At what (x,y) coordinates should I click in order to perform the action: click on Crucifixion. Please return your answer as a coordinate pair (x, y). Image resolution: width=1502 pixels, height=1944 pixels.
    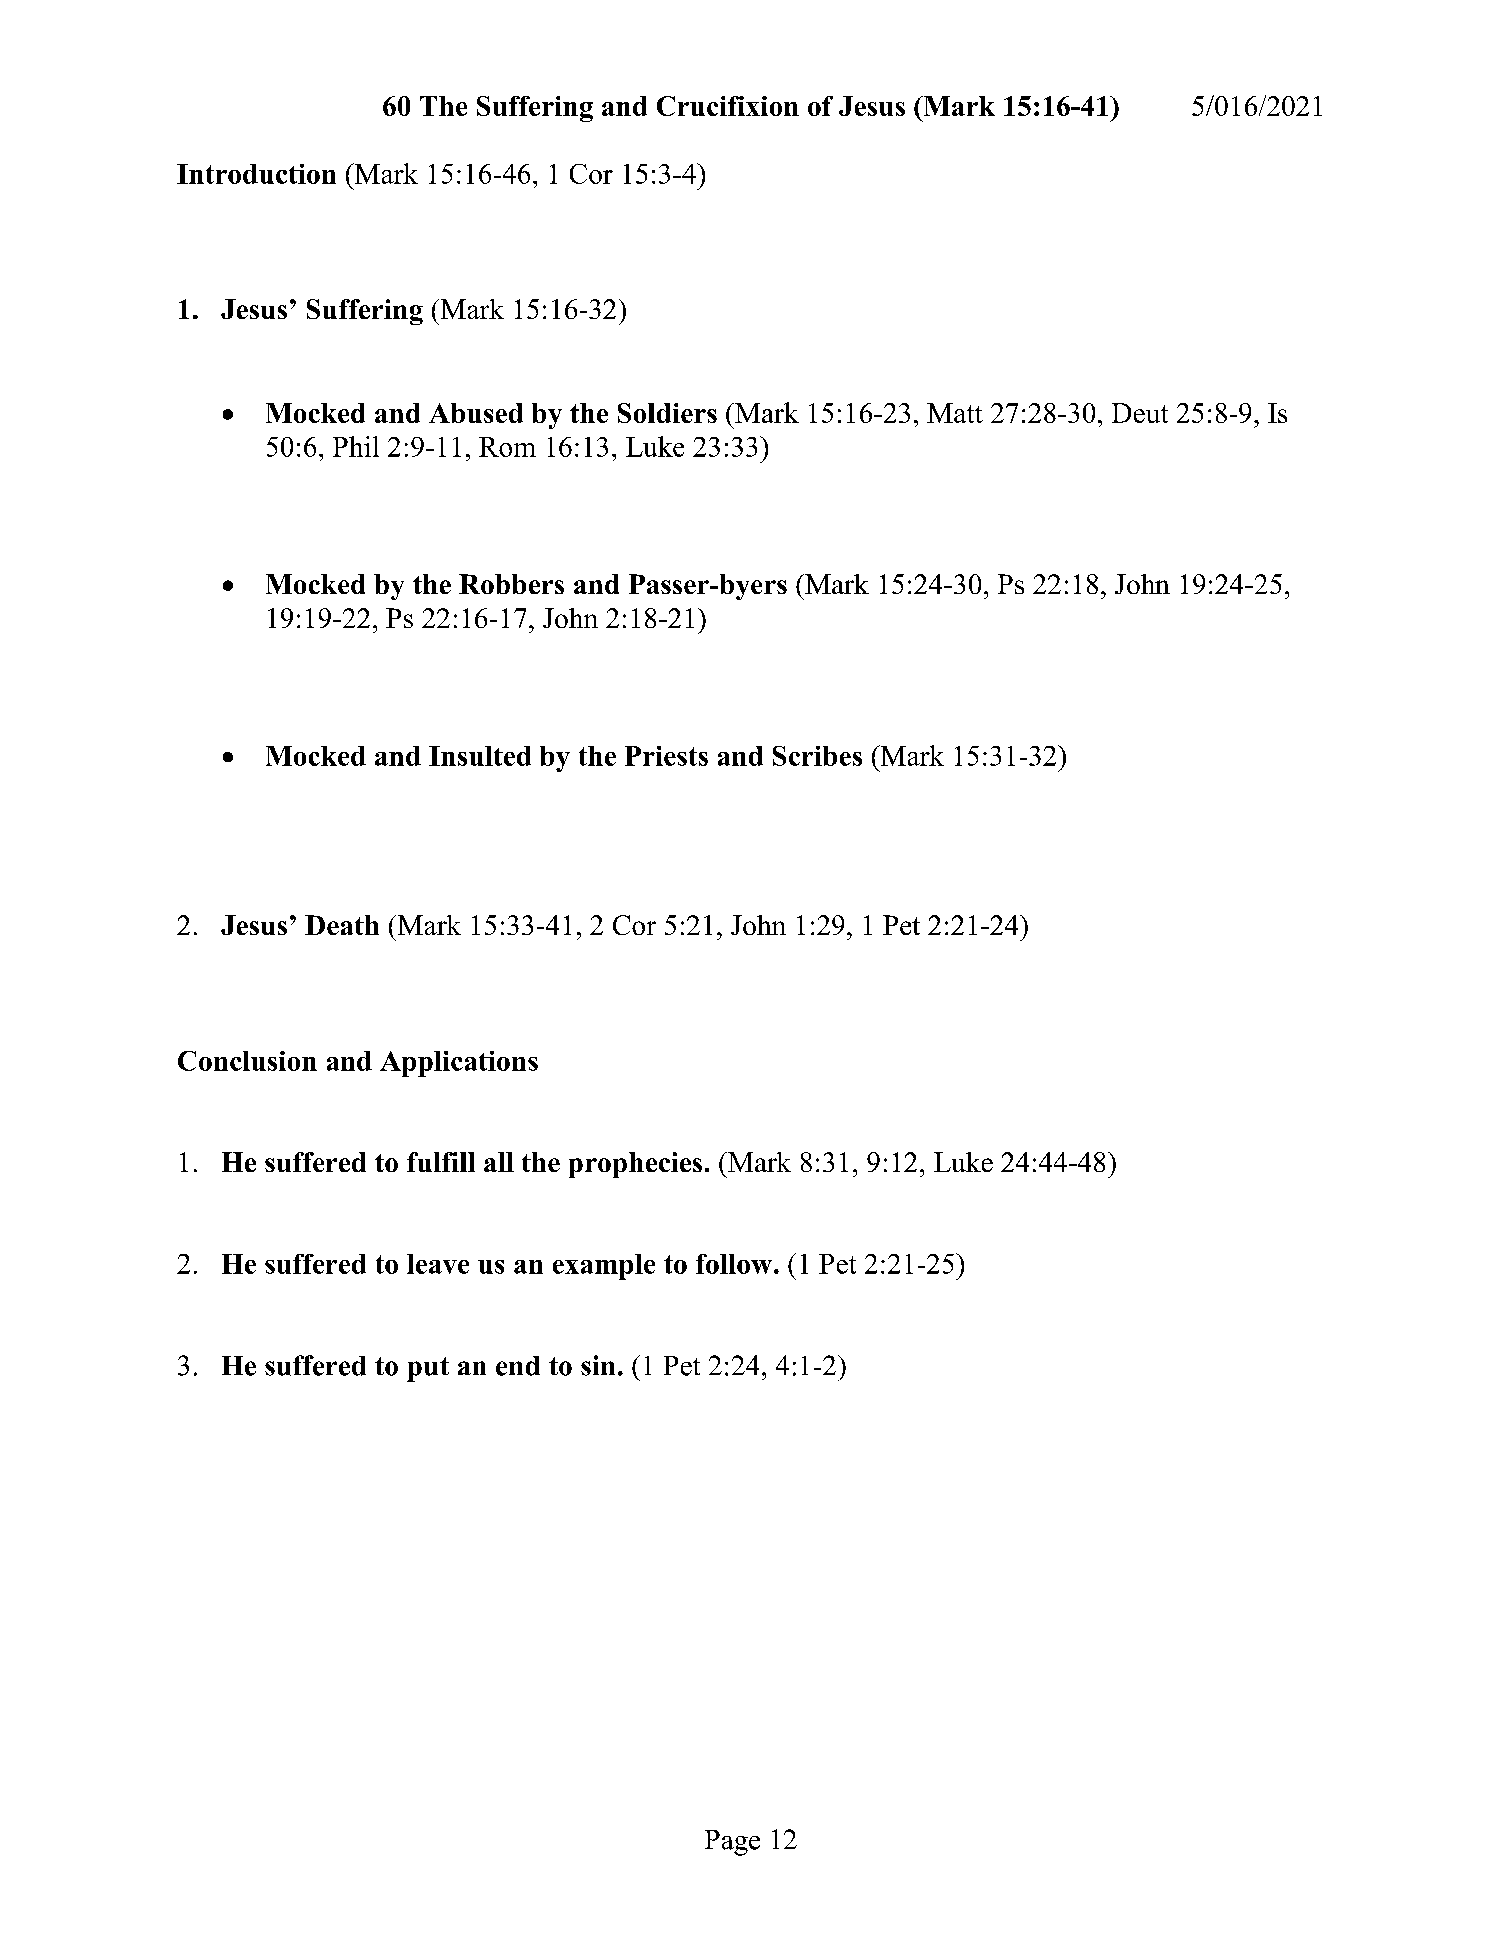
    Looking at the image, I should click on (728, 106).
